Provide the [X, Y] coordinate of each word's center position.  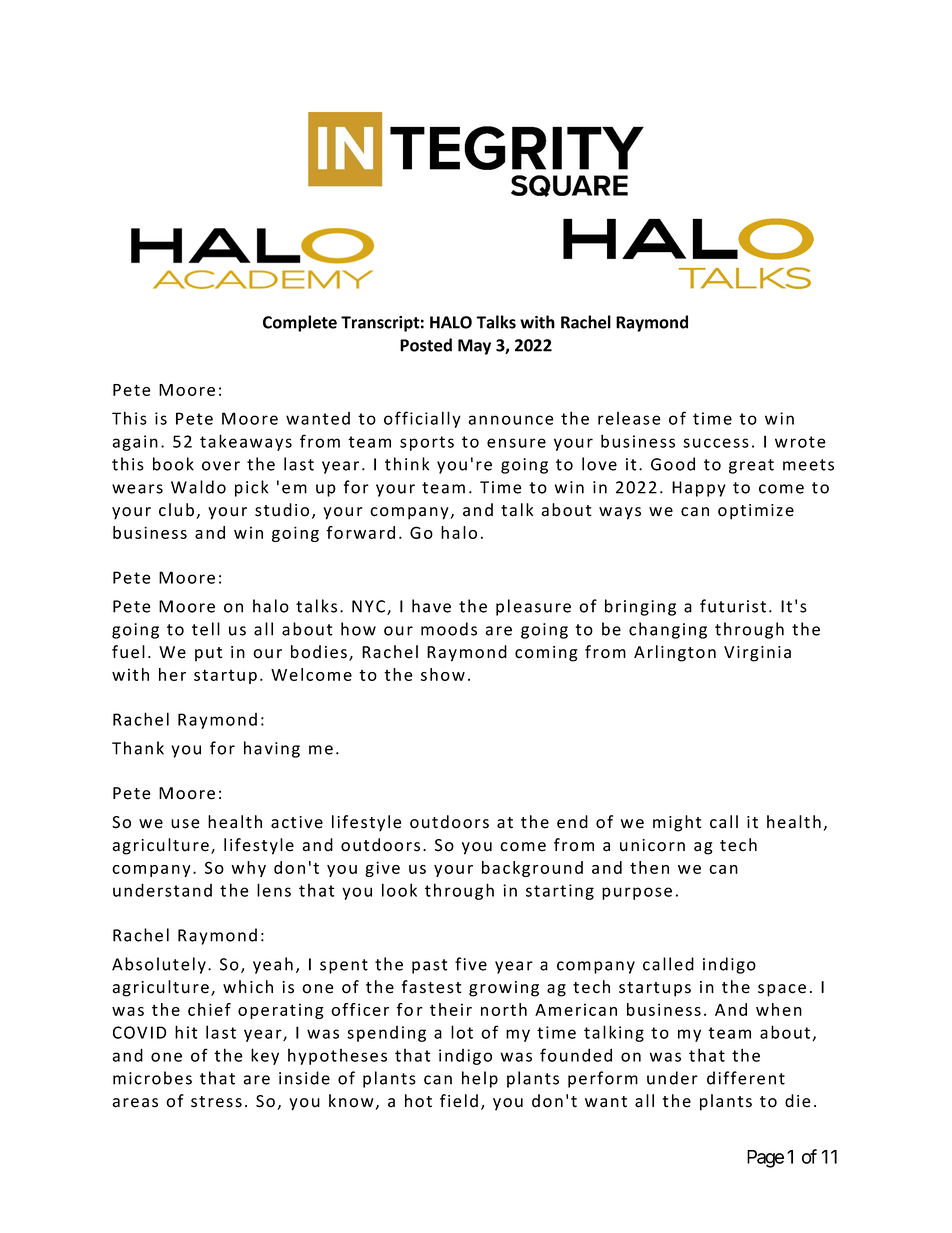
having [272, 749]
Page [765, 1159]
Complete [300, 323]
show [443, 674]
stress [216, 1102]
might [677, 823]
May [474, 347]
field [459, 1101]
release [629, 418]
